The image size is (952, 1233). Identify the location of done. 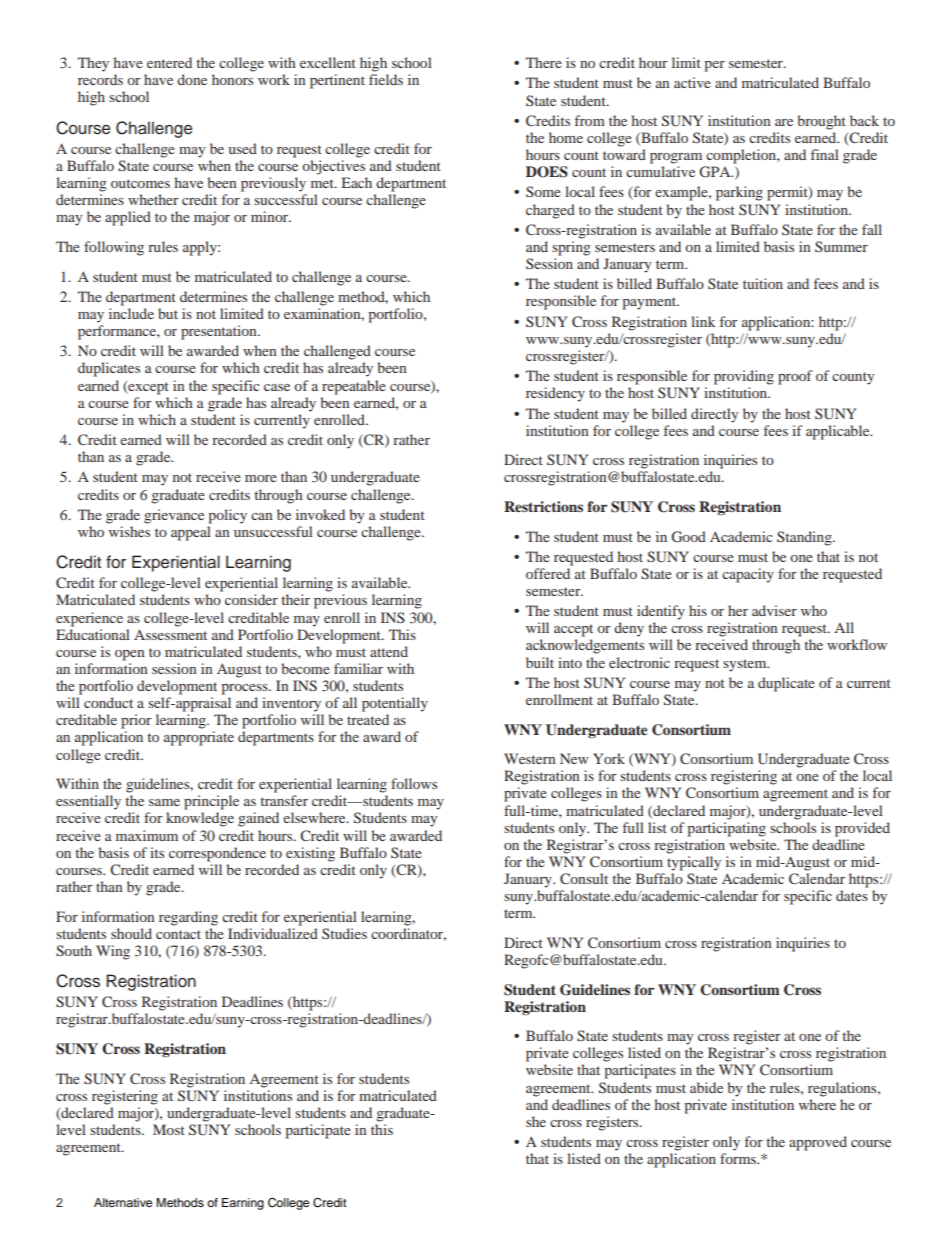
(192, 79).
